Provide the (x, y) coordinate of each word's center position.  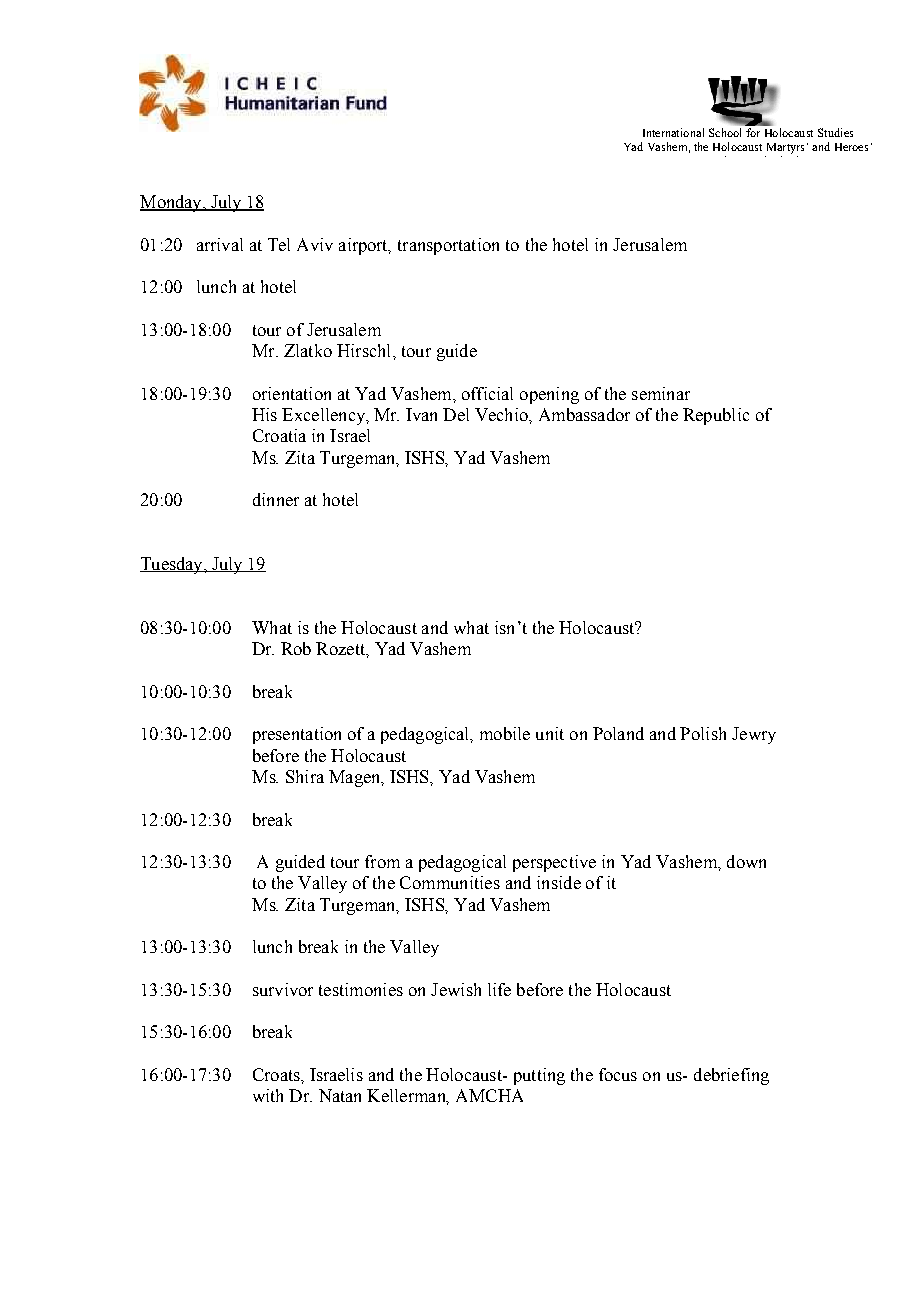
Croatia (279, 435)
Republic (716, 416)
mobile (505, 733)
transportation (448, 246)
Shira (305, 776)
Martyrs (785, 148)
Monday (172, 203)
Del (456, 414)
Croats (277, 1074)
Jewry (754, 735)
